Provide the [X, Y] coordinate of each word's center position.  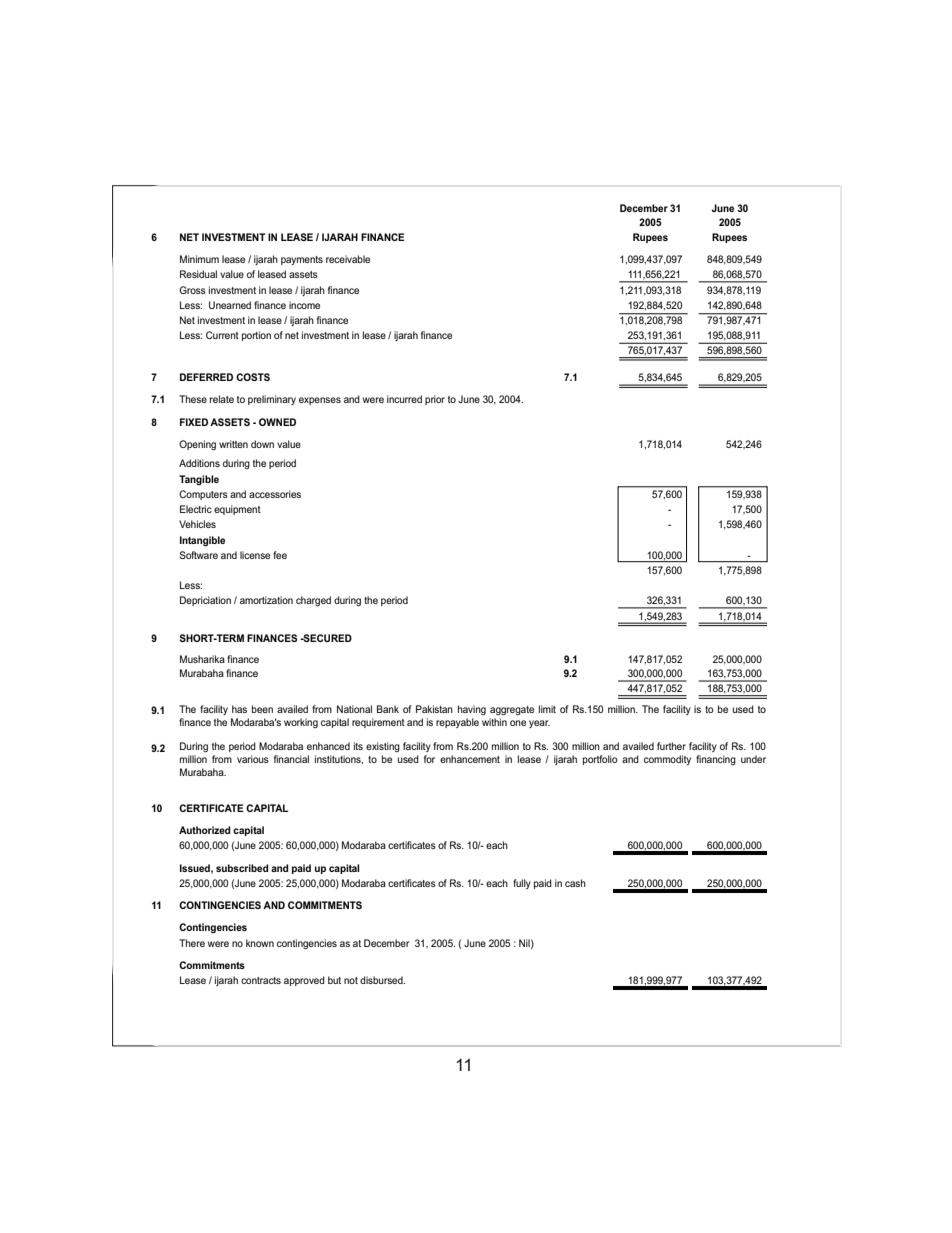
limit [547, 709]
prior [435, 400]
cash [575, 883]
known [260, 943]
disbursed [382, 980]
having [472, 710]
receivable [348, 259]
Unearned [230, 305]
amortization [266, 600]
